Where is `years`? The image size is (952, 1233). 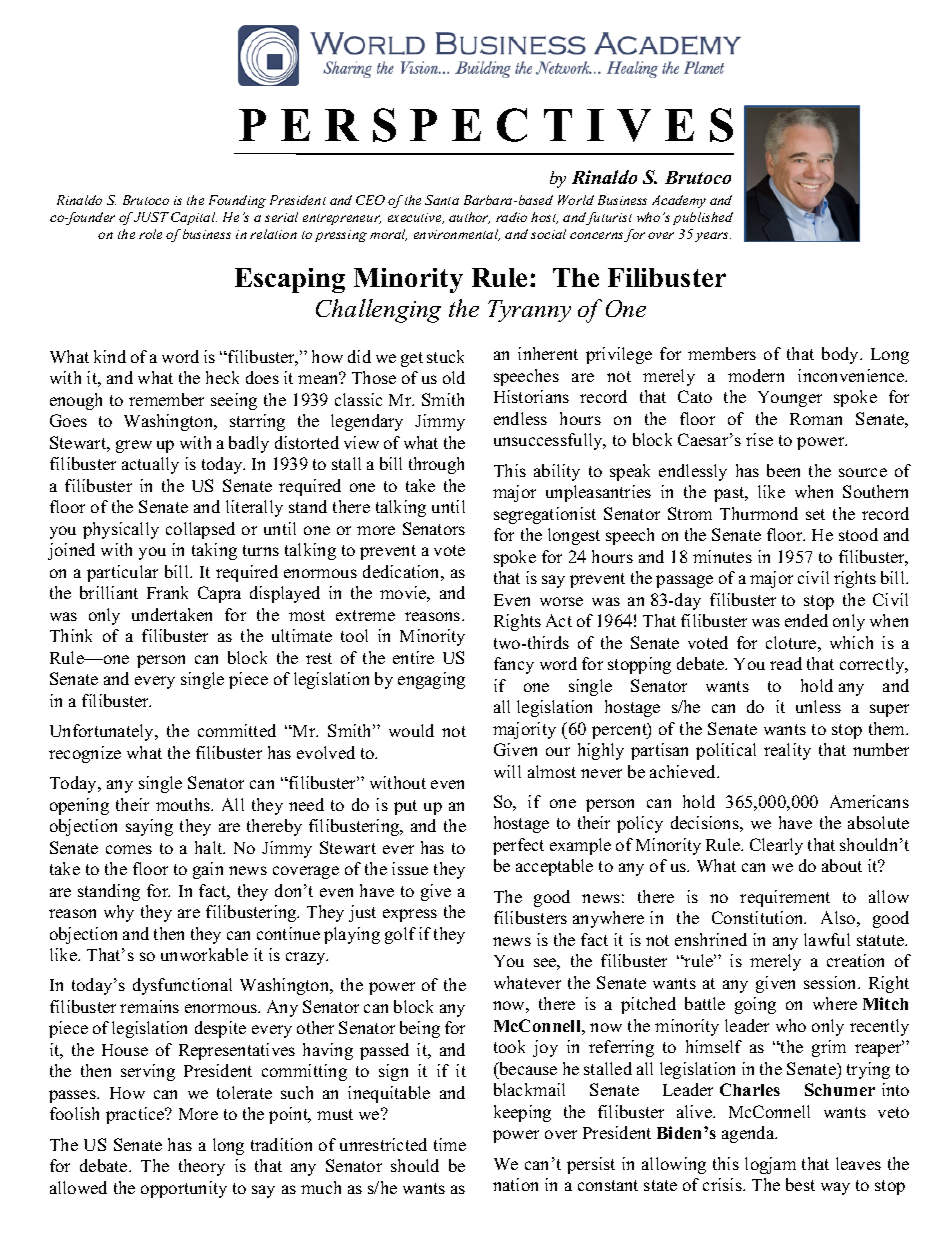 years is located at coordinates (713, 237).
